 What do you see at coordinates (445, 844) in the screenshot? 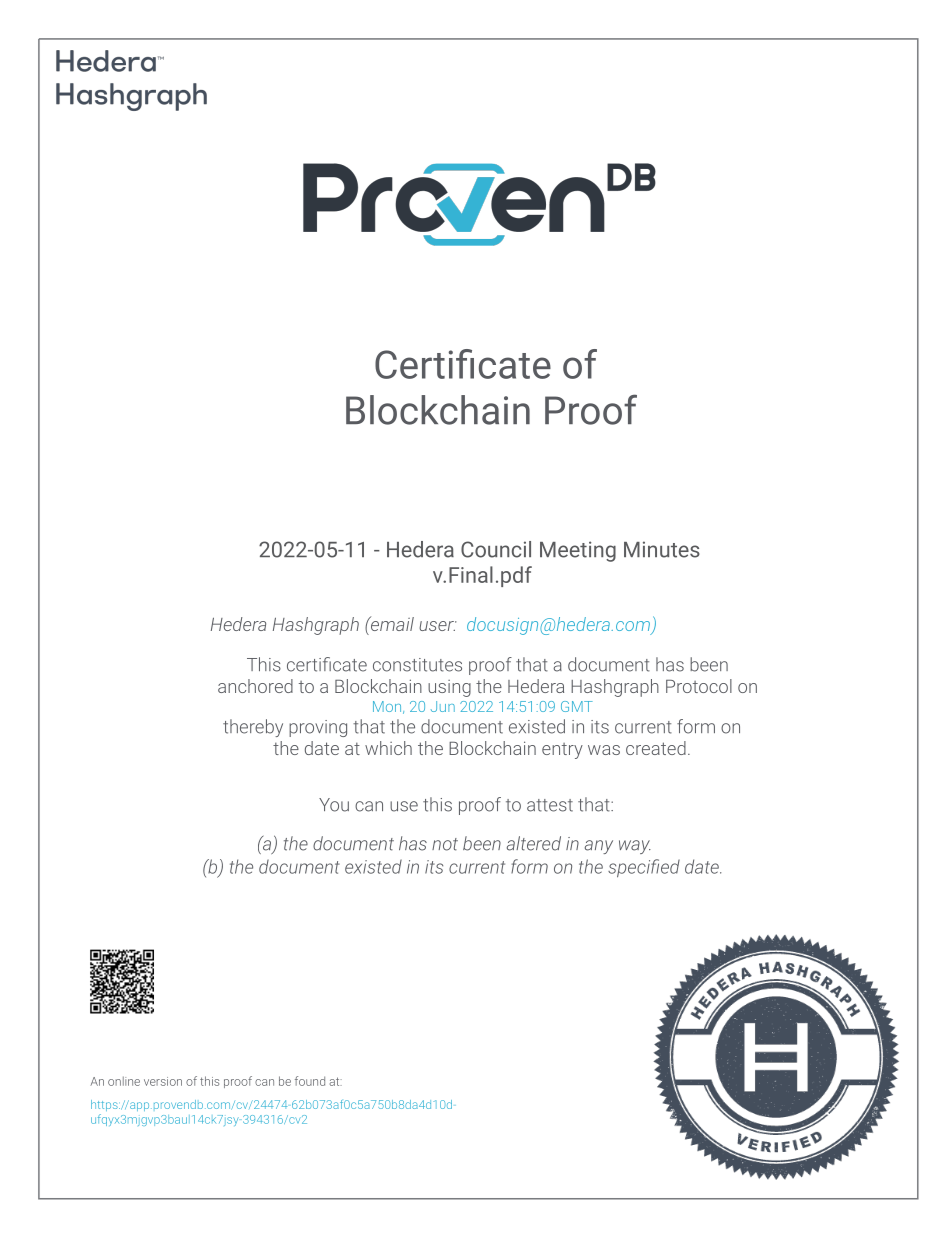
I see `not` at bounding box center [445, 844].
